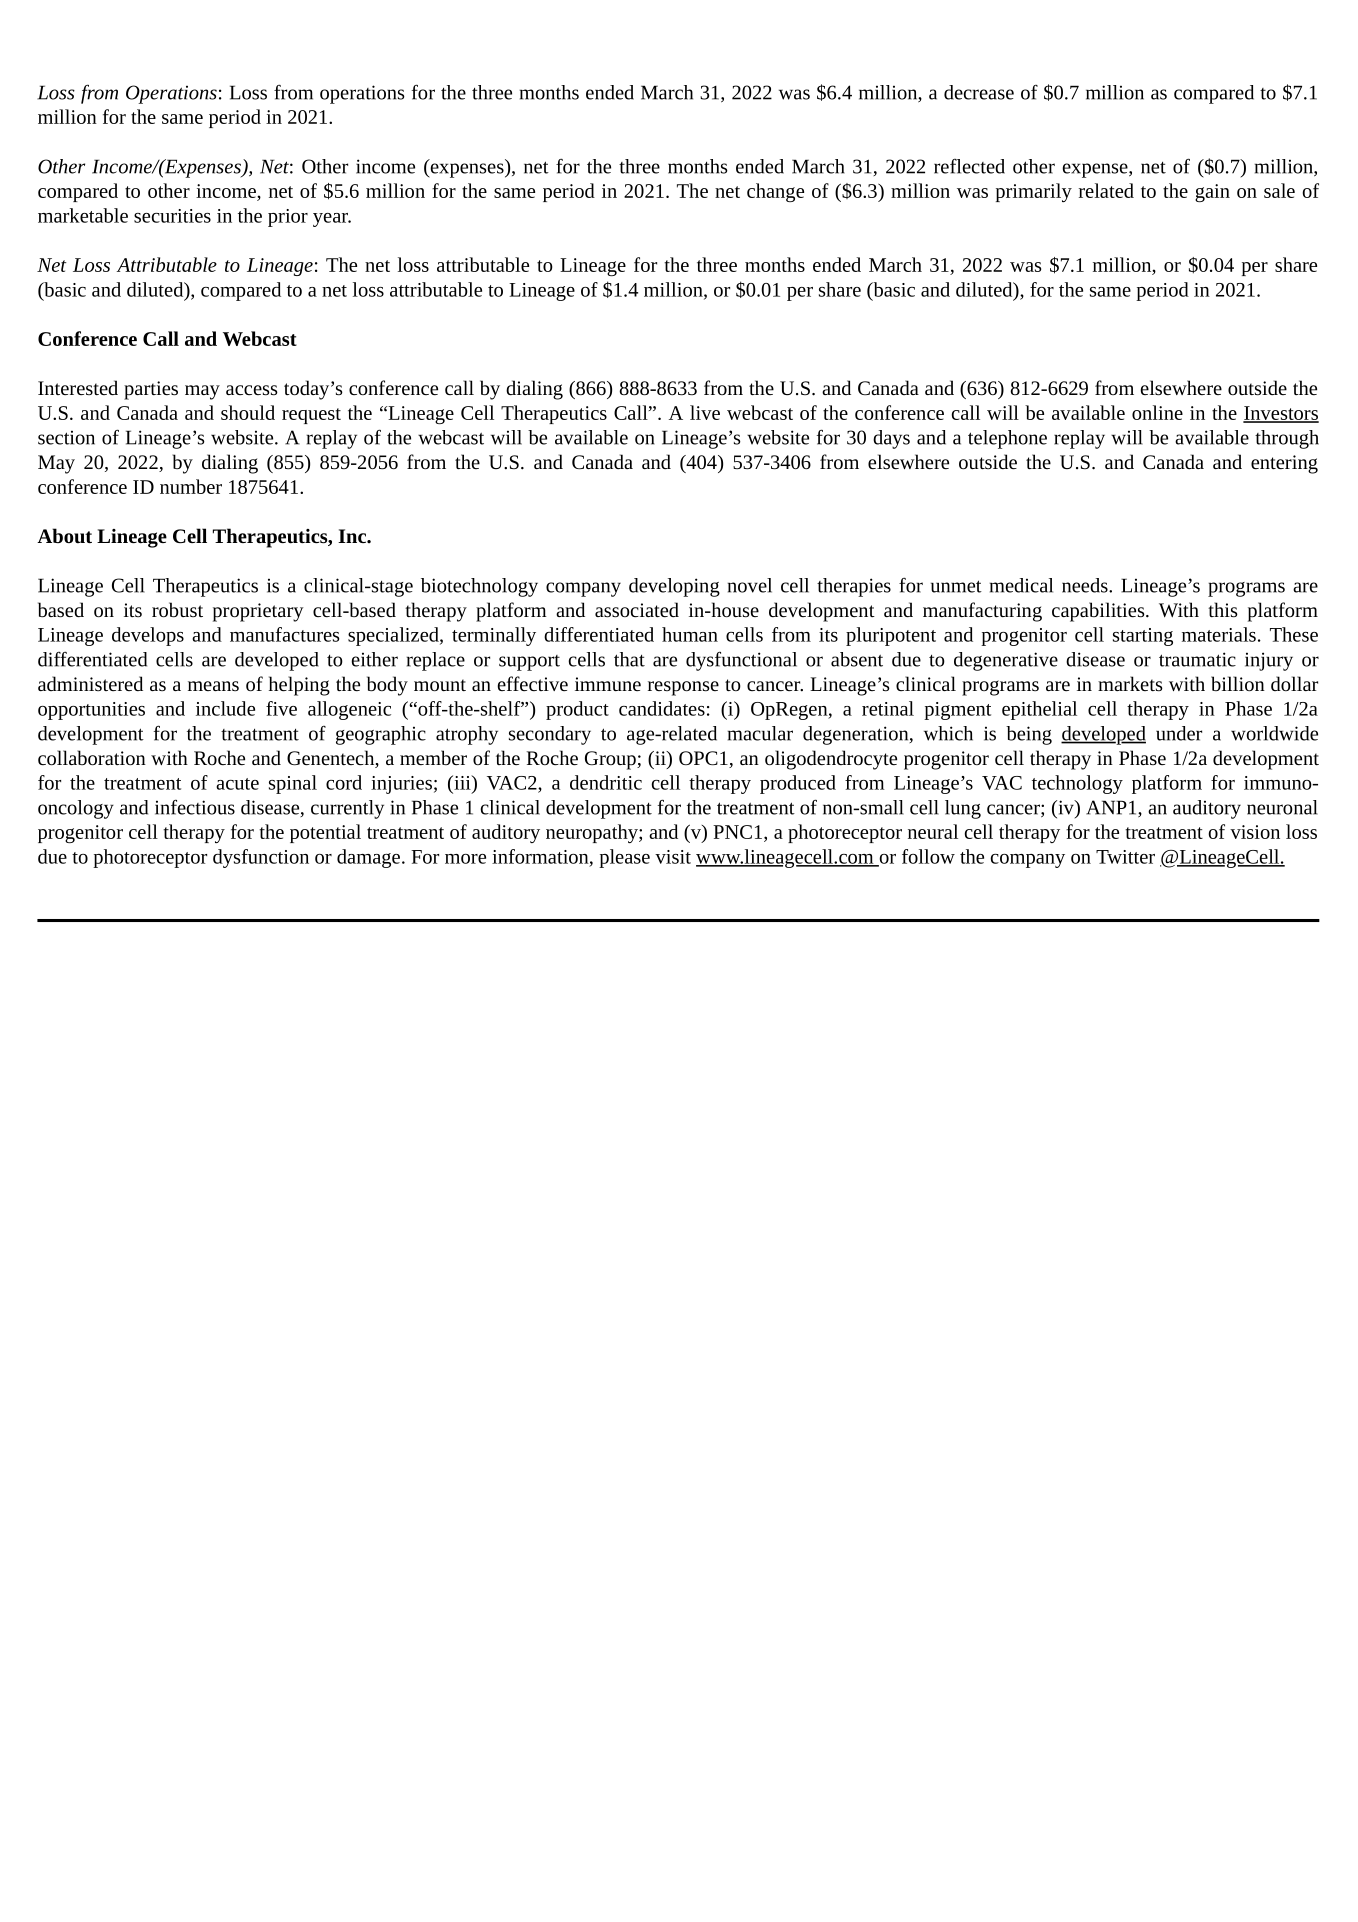 This screenshot has width=1358, height=1922. I want to click on developing, so click(674, 587).
